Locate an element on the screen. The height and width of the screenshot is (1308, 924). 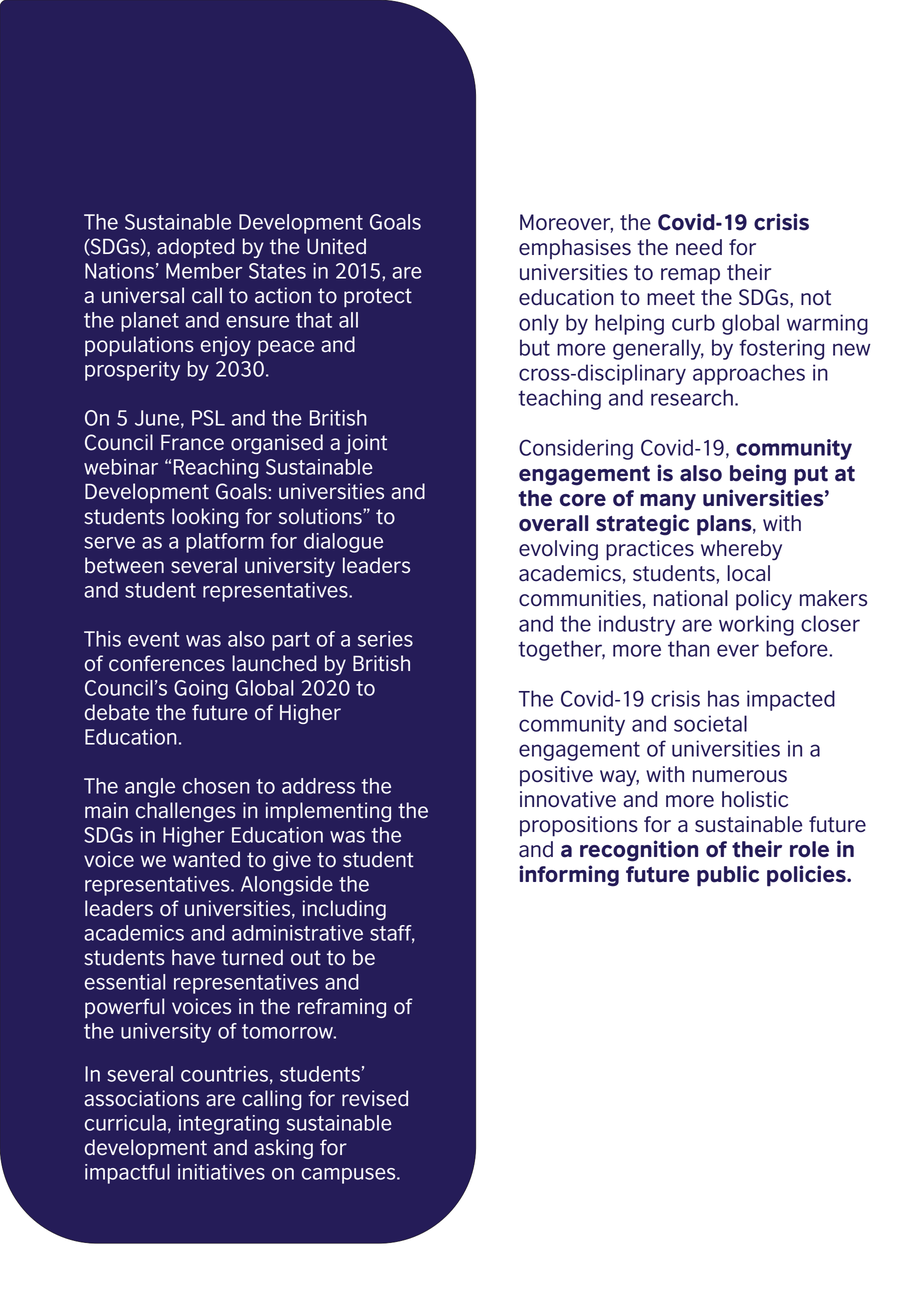
not is located at coordinates (816, 298).
